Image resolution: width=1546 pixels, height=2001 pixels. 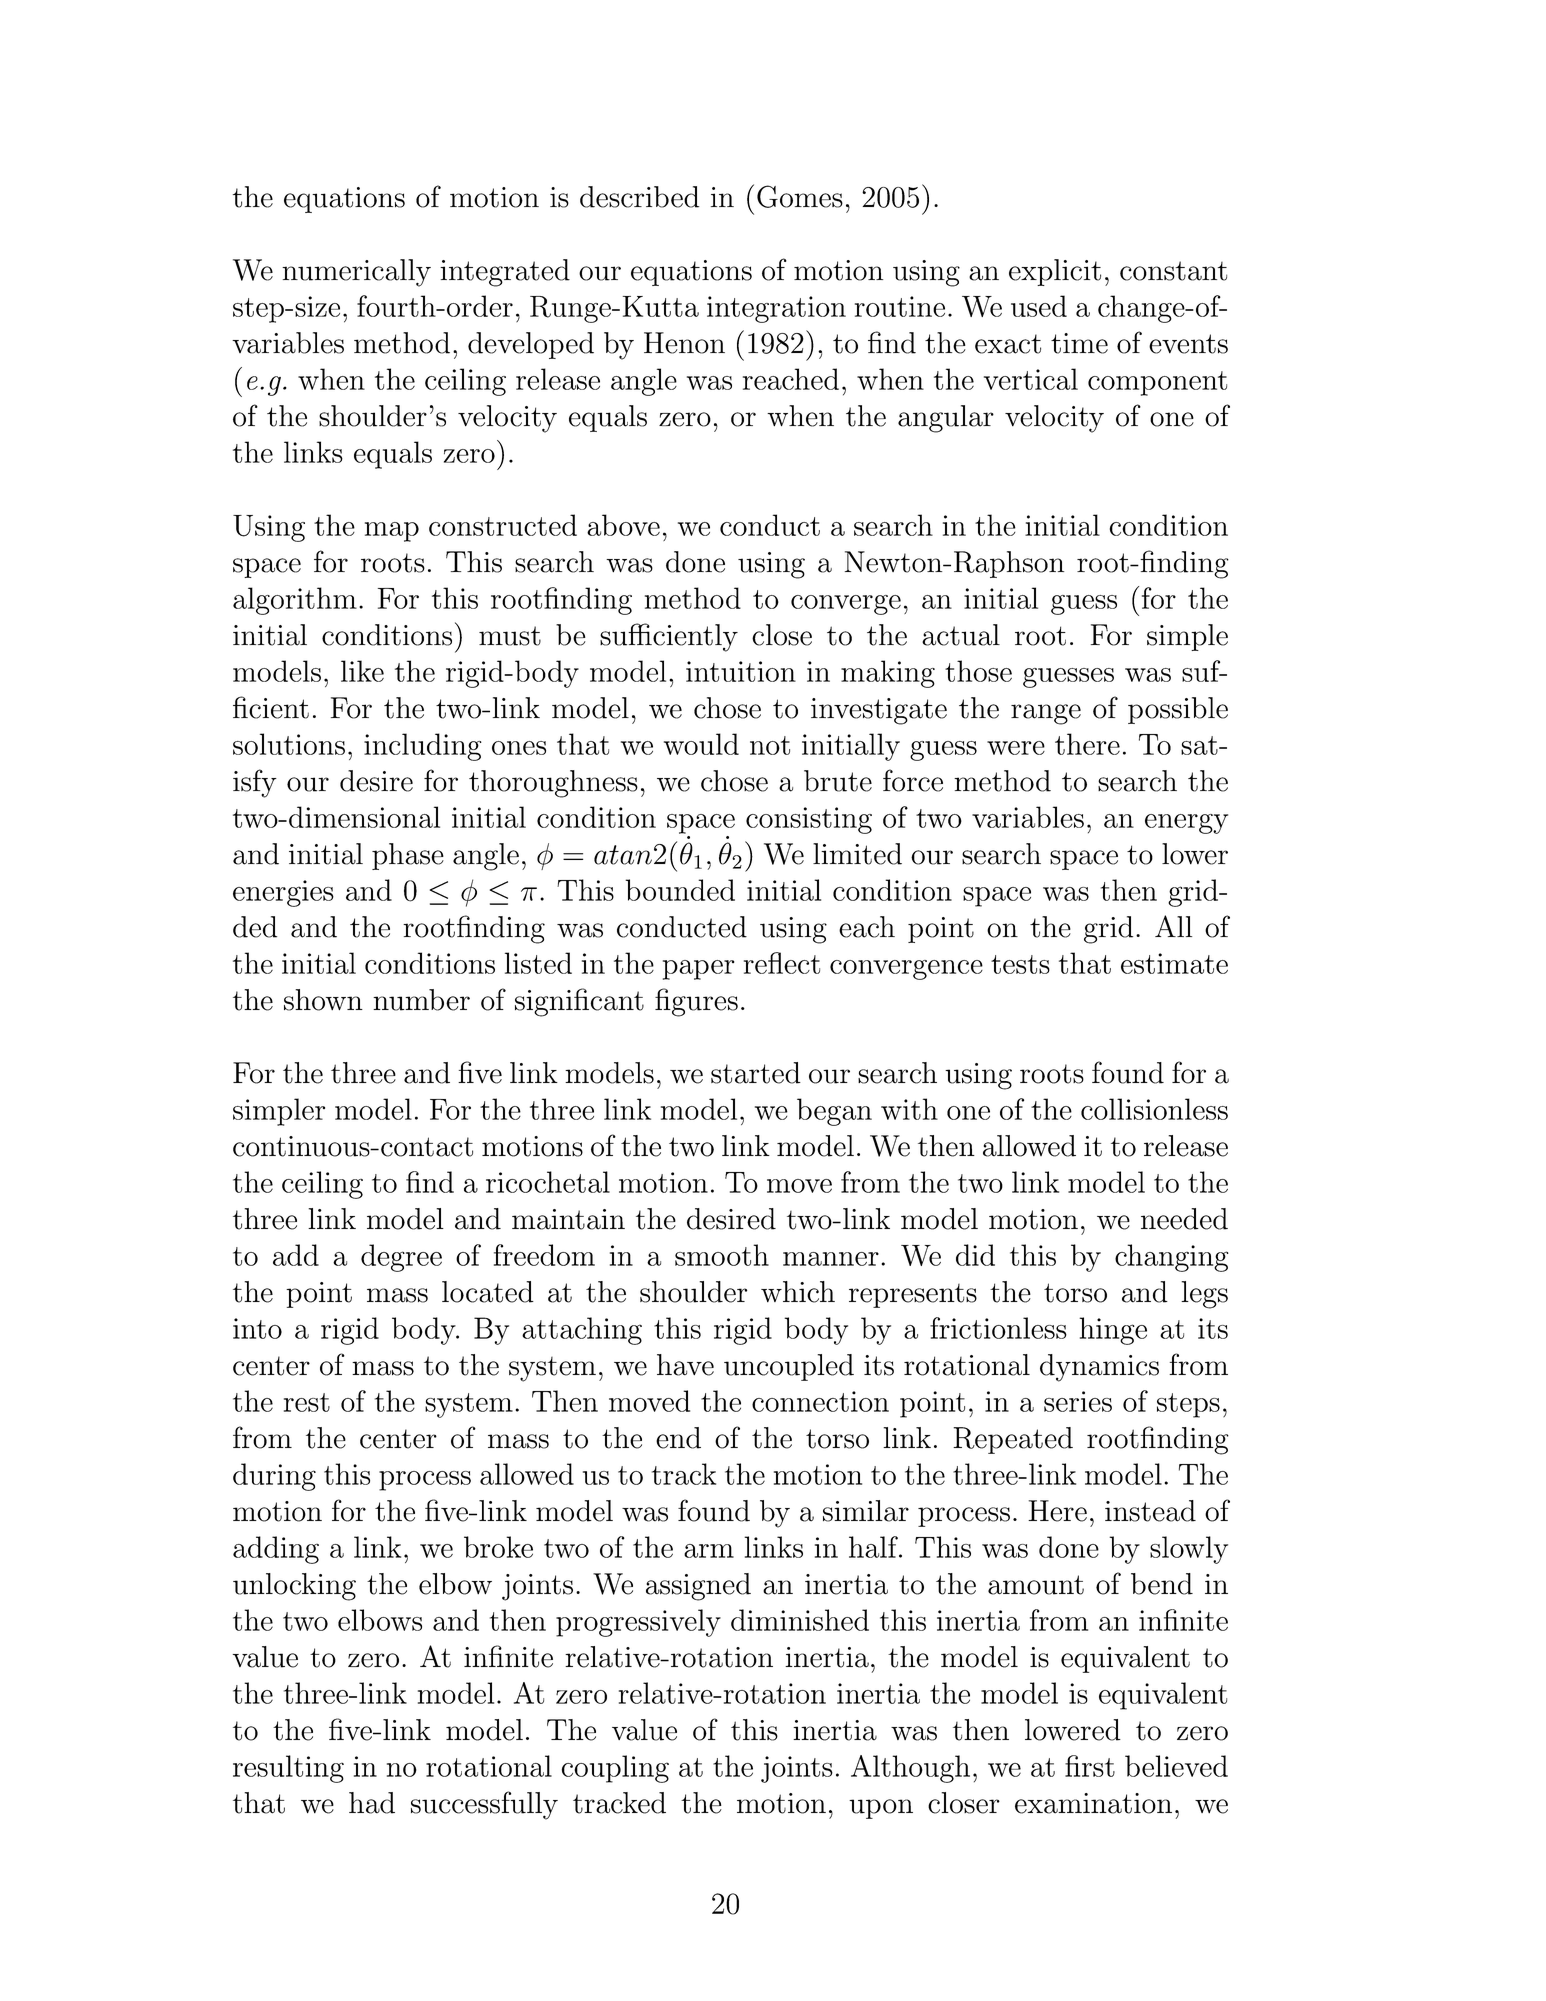 What do you see at coordinates (696, 1002) in the screenshot?
I see `figures` at bounding box center [696, 1002].
